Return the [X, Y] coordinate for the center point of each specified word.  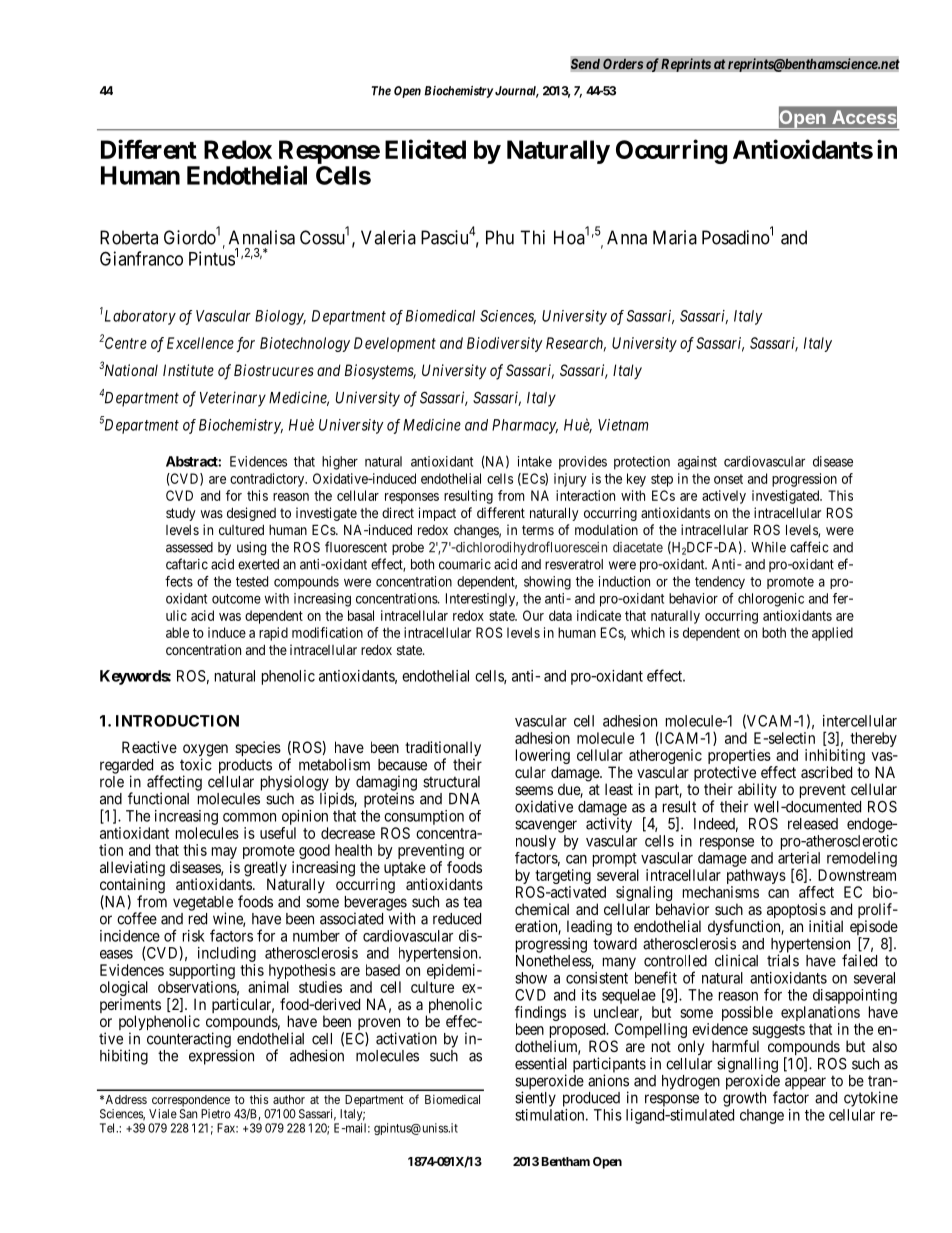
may [224, 854]
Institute [188, 370]
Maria [675, 237]
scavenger [546, 826]
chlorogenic [771, 600]
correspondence [191, 1101]
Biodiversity [505, 344]
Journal [517, 92]
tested [252, 581]
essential [541, 1063]
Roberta [129, 237]
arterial [799, 858]
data [560, 615]
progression [804, 480]
